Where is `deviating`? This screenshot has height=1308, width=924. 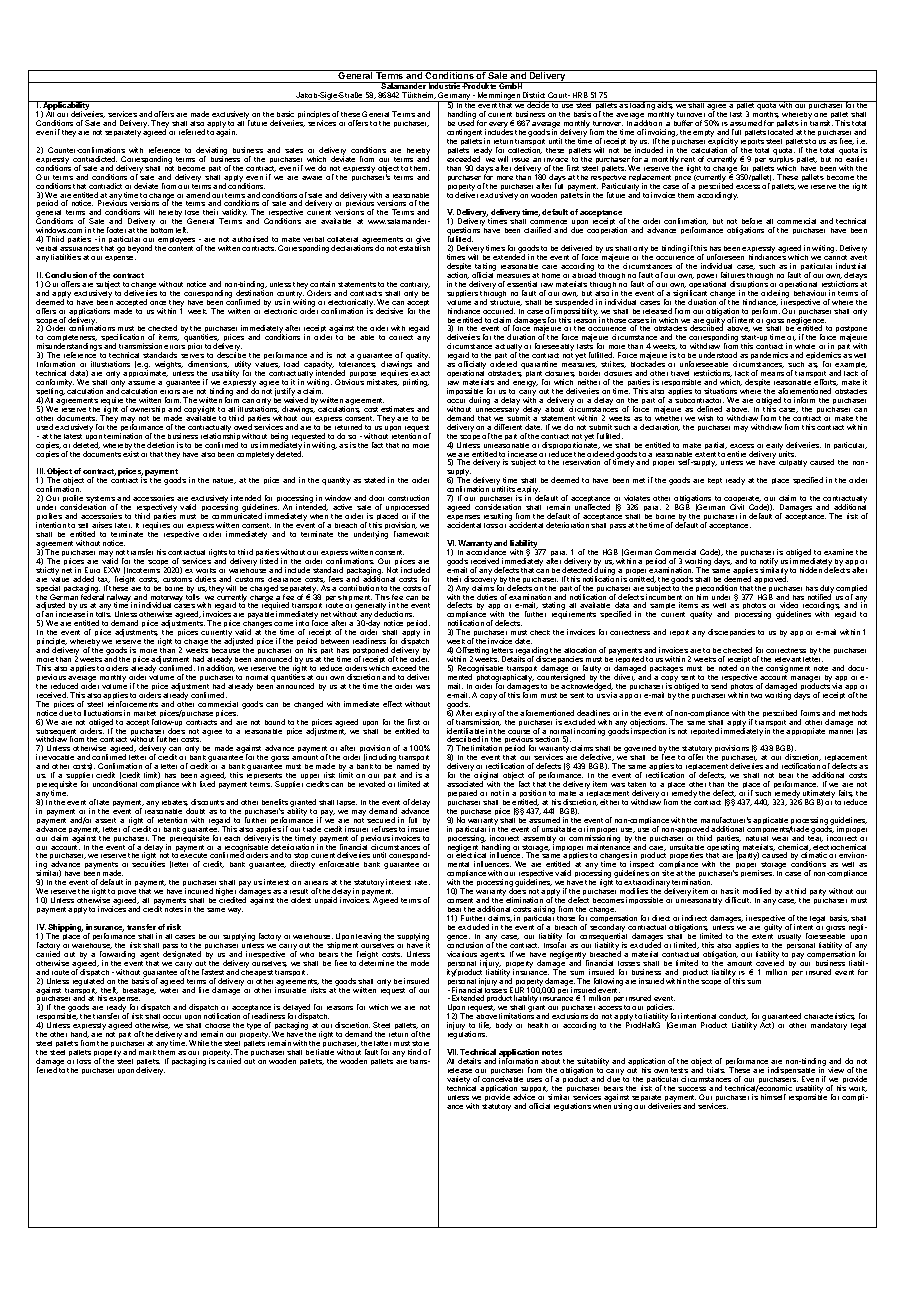 deviating is located at coordinates (211, 152).
